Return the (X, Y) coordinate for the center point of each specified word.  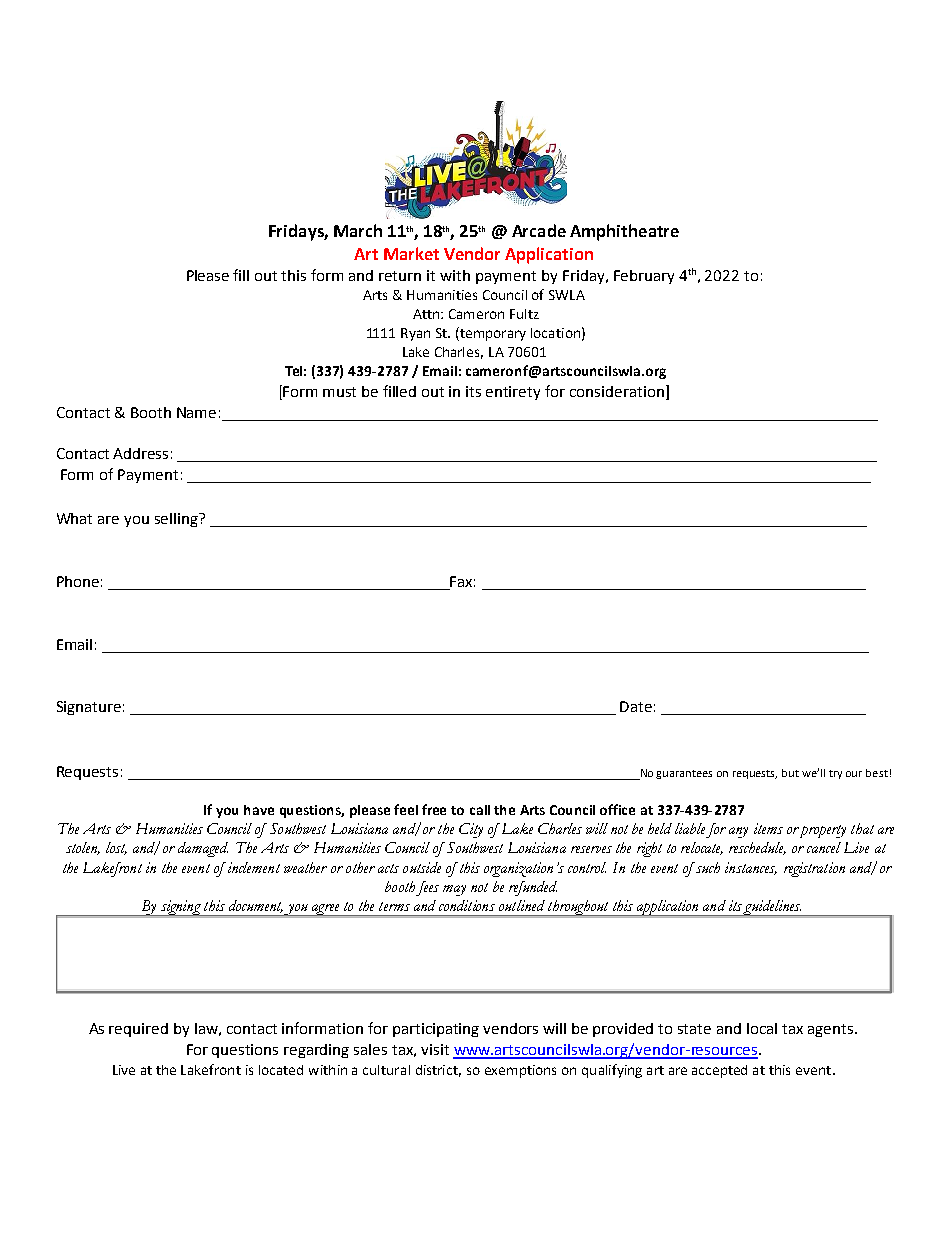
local (762, 1028)
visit (435, 1049)
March (358, 230)
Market (411, 253)
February (644, 277)
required (138, 1030)
